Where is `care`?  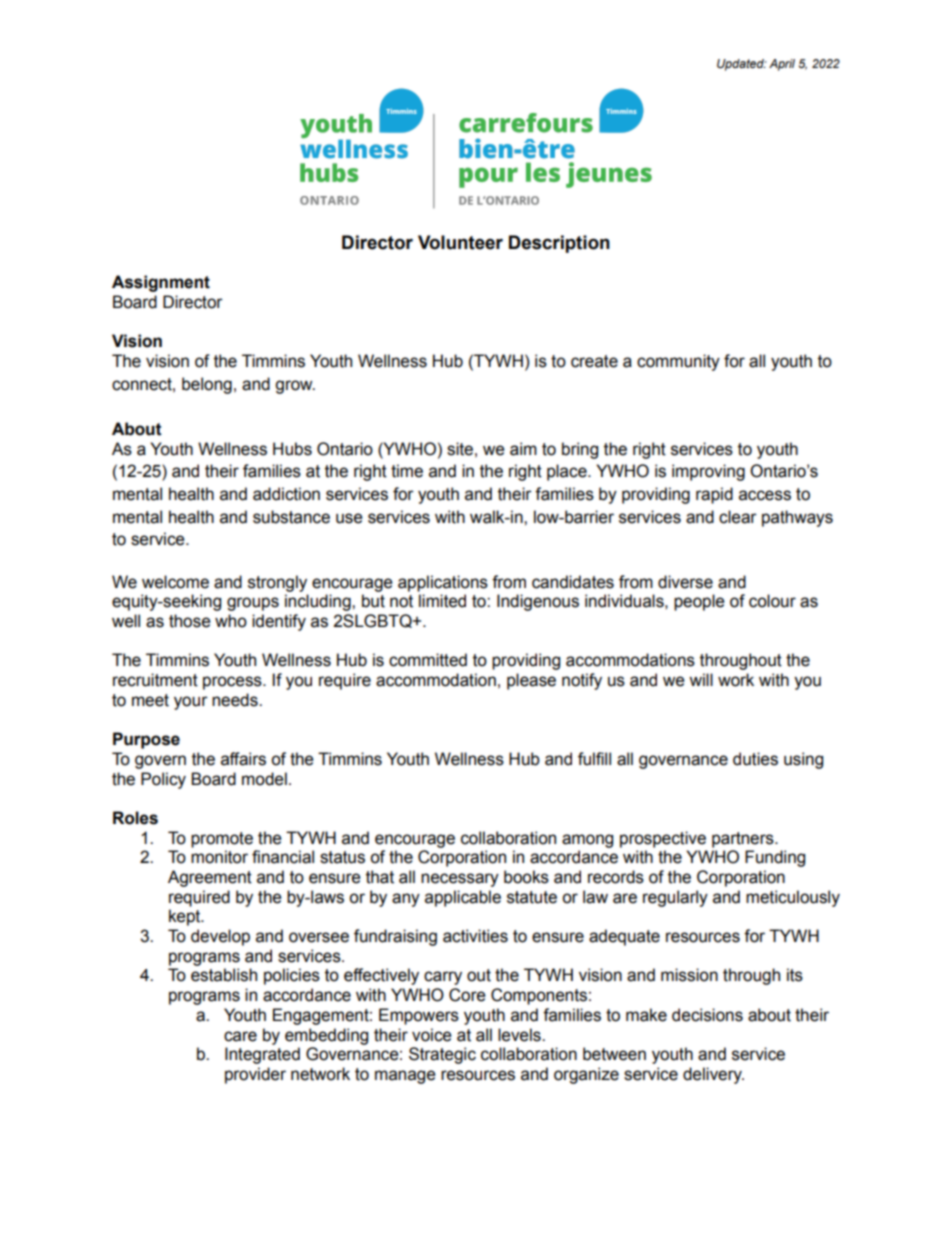
care is located at coordinates (240, 1036).
